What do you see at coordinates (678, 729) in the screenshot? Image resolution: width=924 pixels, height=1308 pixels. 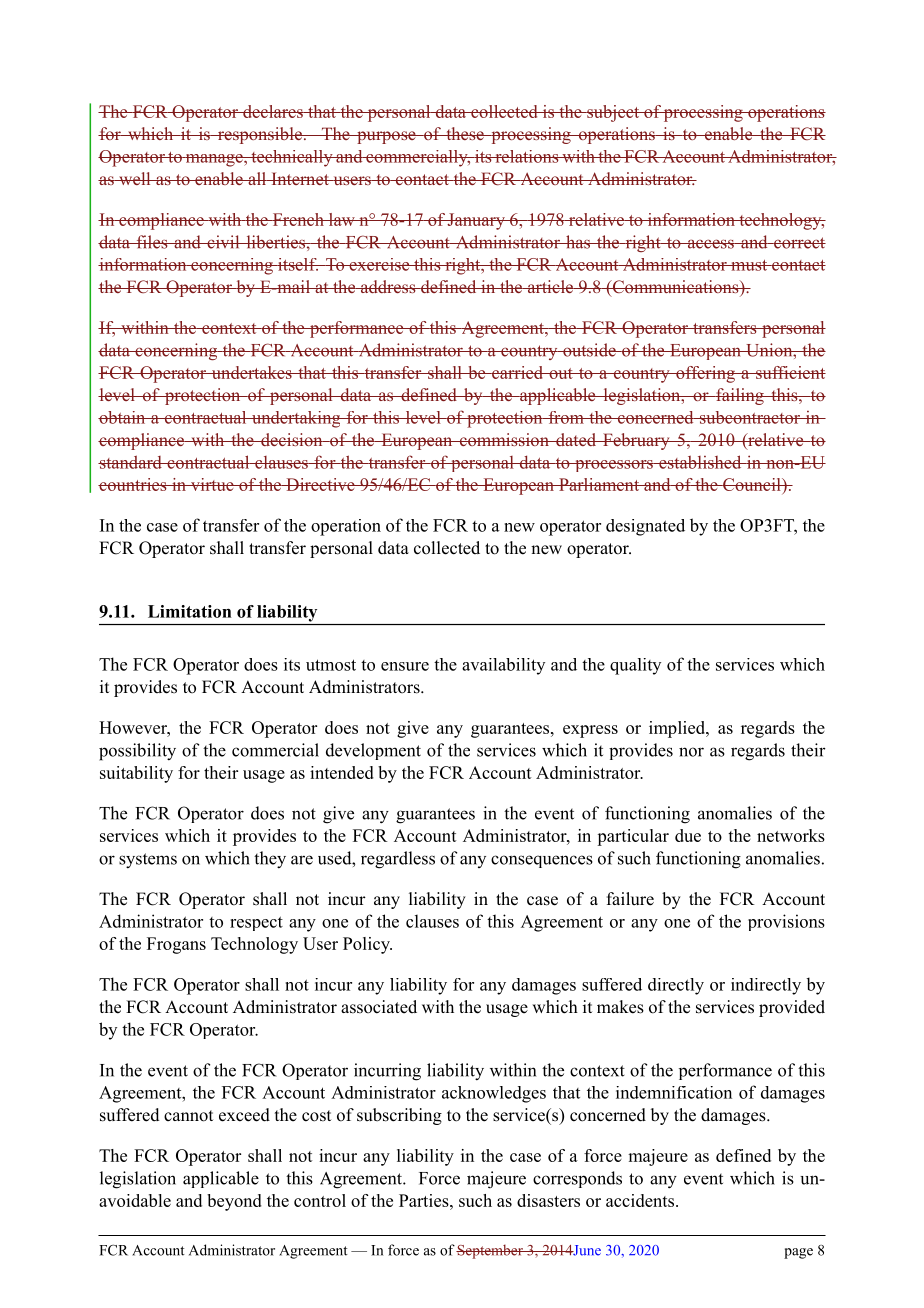 I see `implied` at bounding box center [678, 729].
